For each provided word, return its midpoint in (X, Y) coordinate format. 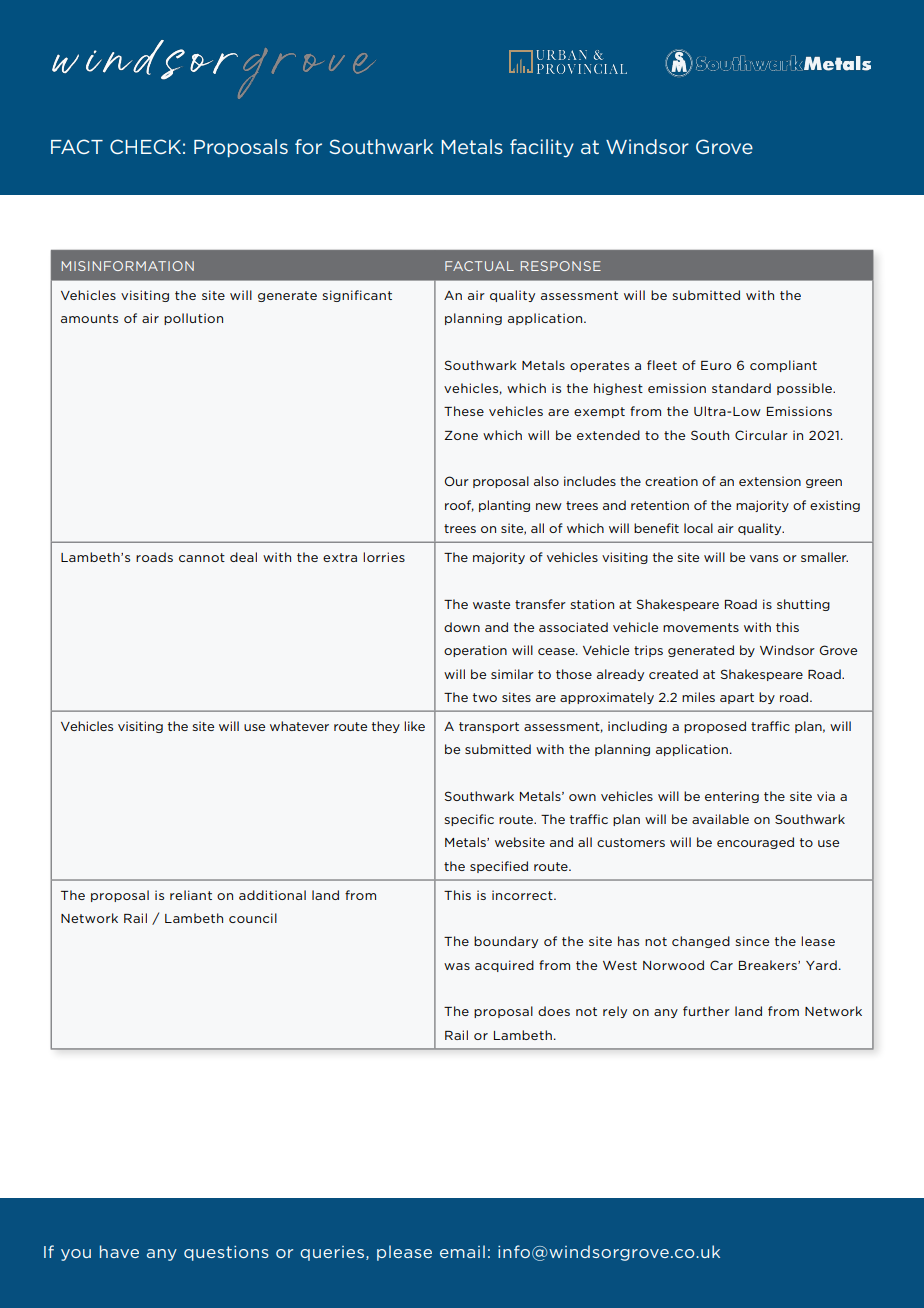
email (462, 1251)
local (698, 528)
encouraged (755, 843)
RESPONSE (561, 266)
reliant (191, 895)
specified (499, 867)
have (119, 1251)
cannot (202, 557)
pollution (193, 319)
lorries (384, 557)
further (706, 1011)
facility (542, 148)
